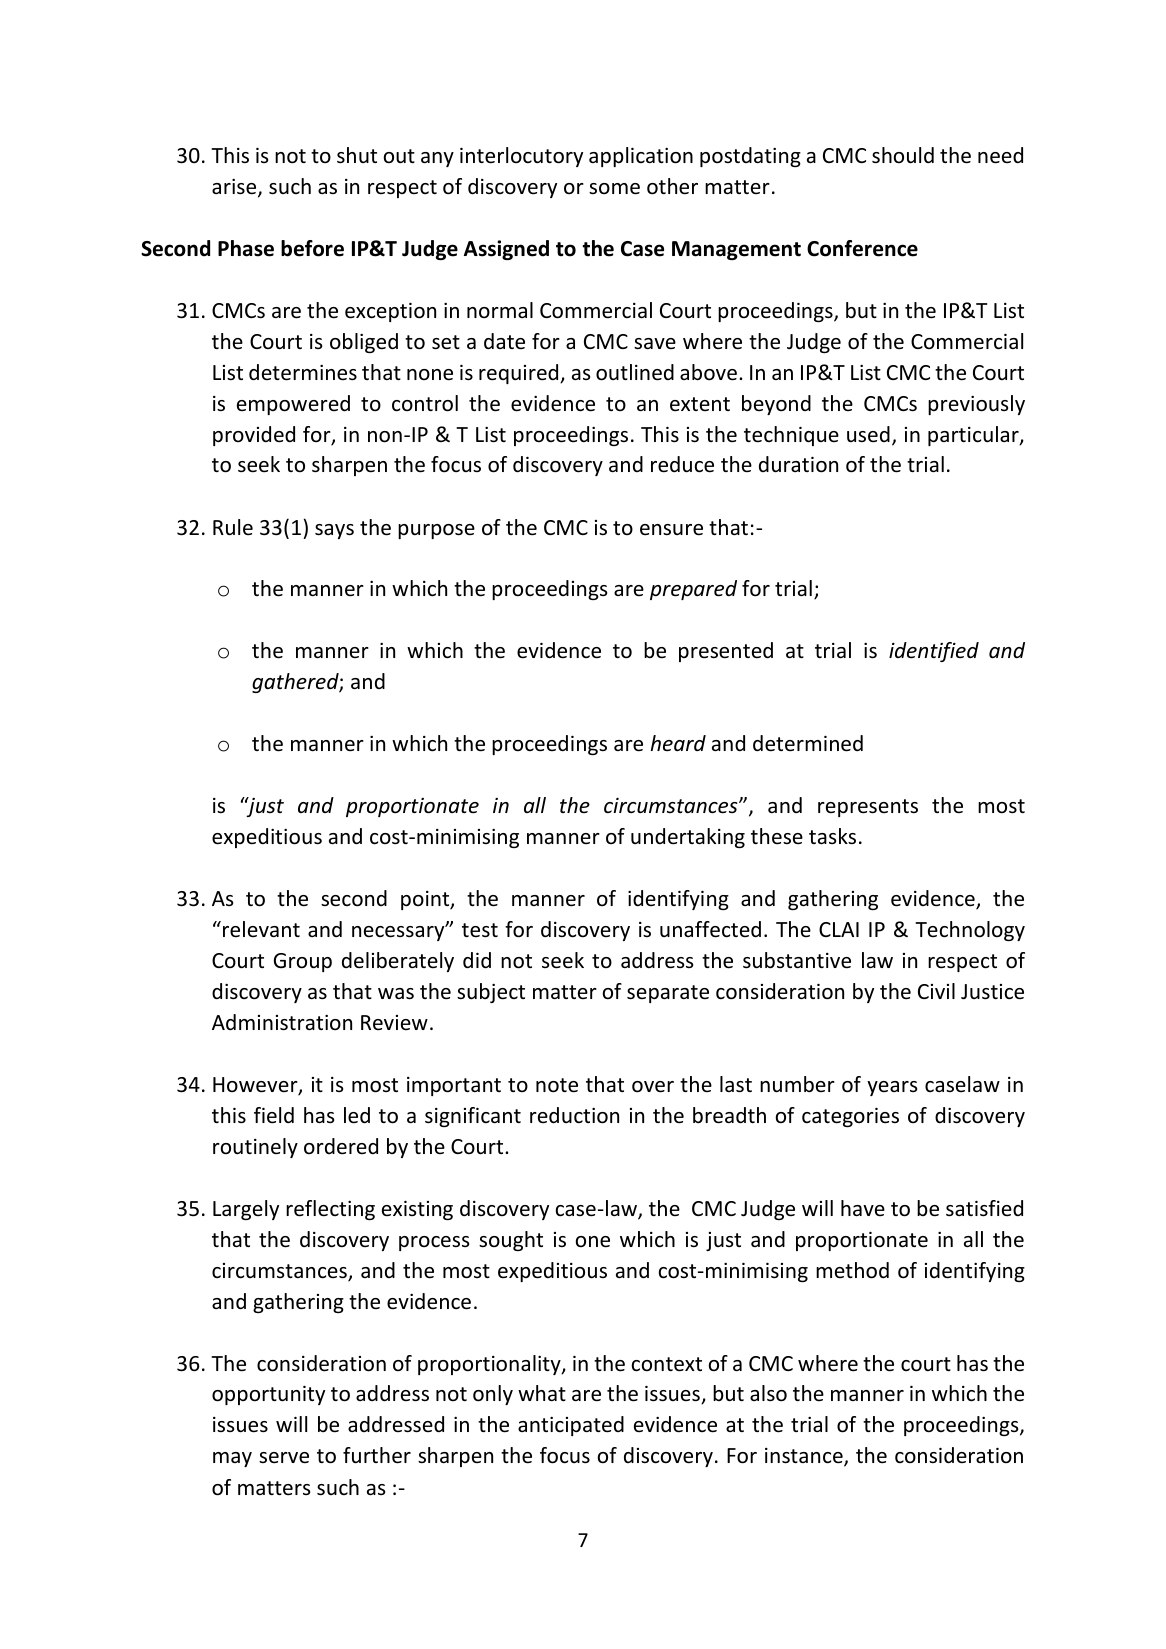 Image resolution: width=1166 pixels, height=1649 pixels. What do you see at coordinates (934, 652) in the image?
I see `identified` at bounding box center [934, 652].
